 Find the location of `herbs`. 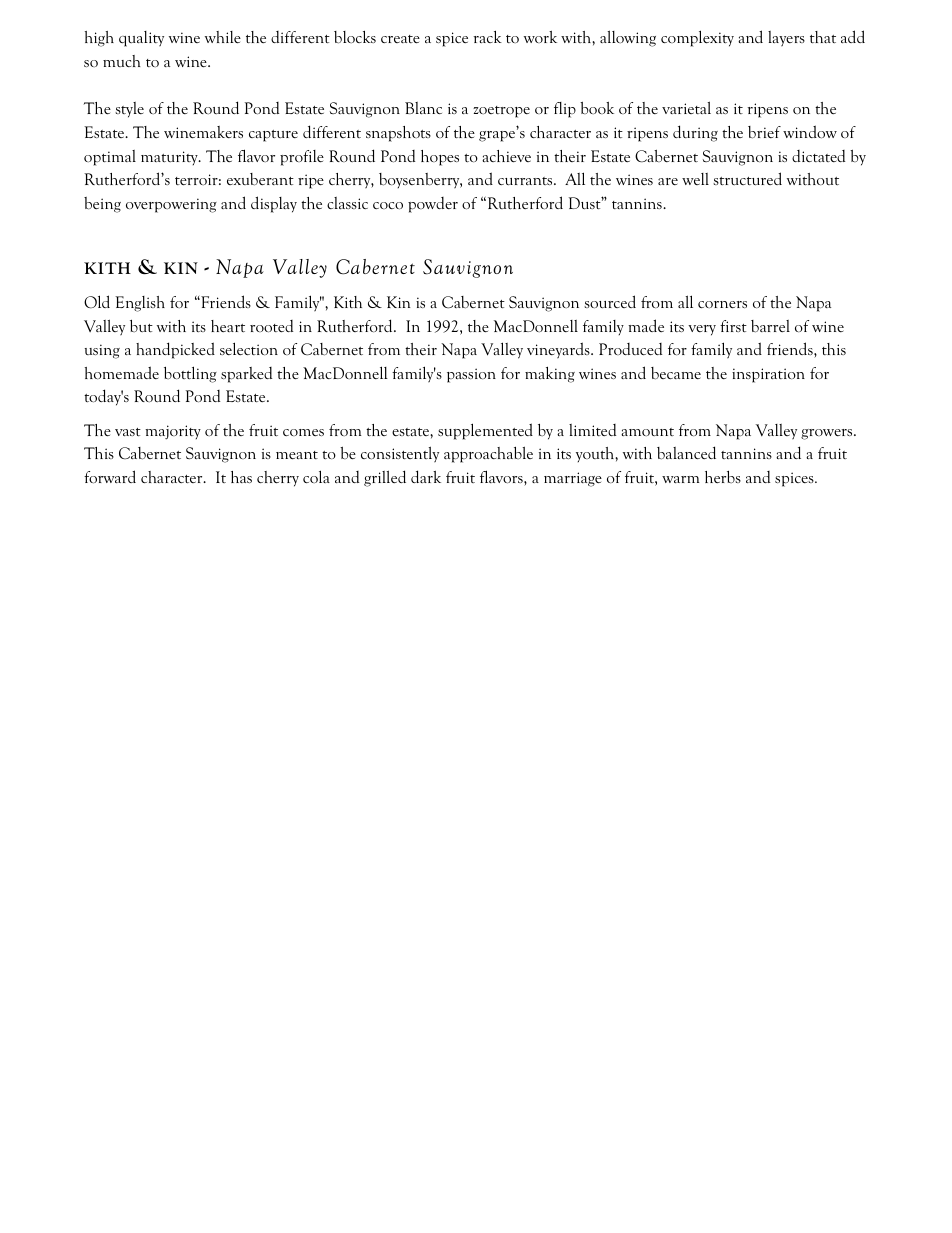

herbs is located at coordinates (723, 477).
